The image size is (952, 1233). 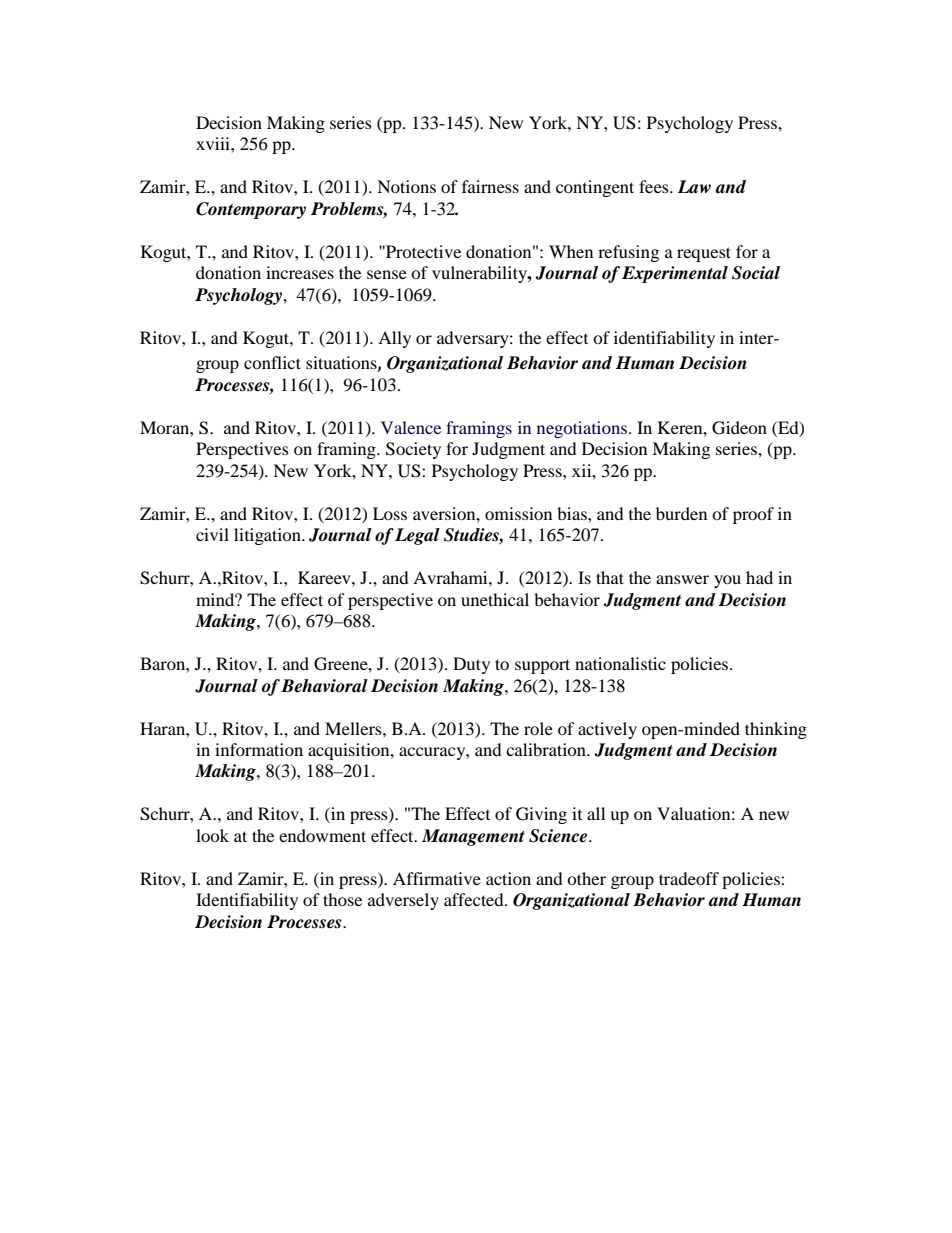 I want to click on fairness, so click(x=490, y=186).
